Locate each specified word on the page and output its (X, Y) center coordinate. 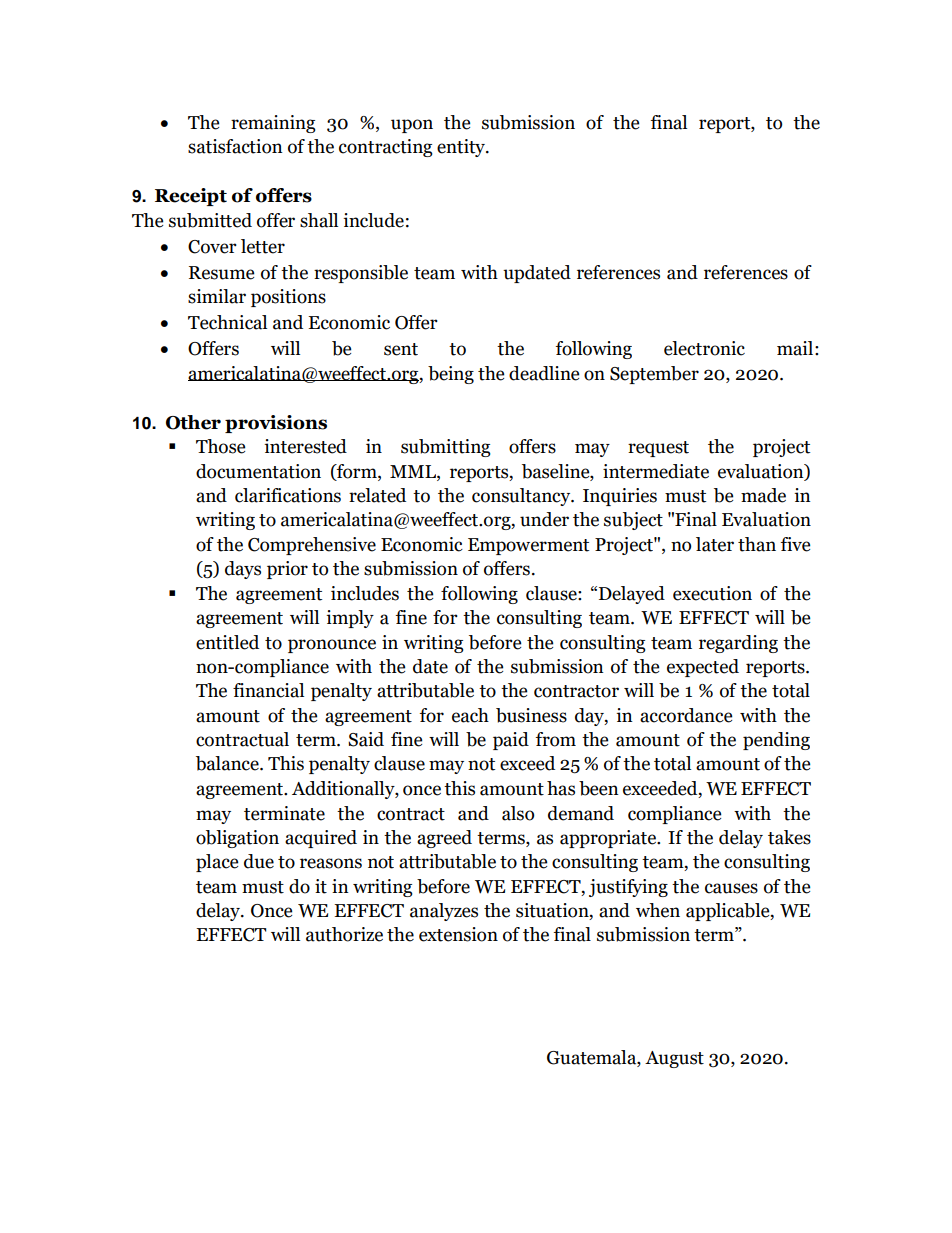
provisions (276, 424)
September (654, 375)
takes (789, 837)
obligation (237, 839)
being (451, 375)
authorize (344, 934)
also (518, 813)
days (243, 570)
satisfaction (235, 146)
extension (458, 934)
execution (712, 593)
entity (462, 148)
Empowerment (528, 546)
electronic (704, 348)
